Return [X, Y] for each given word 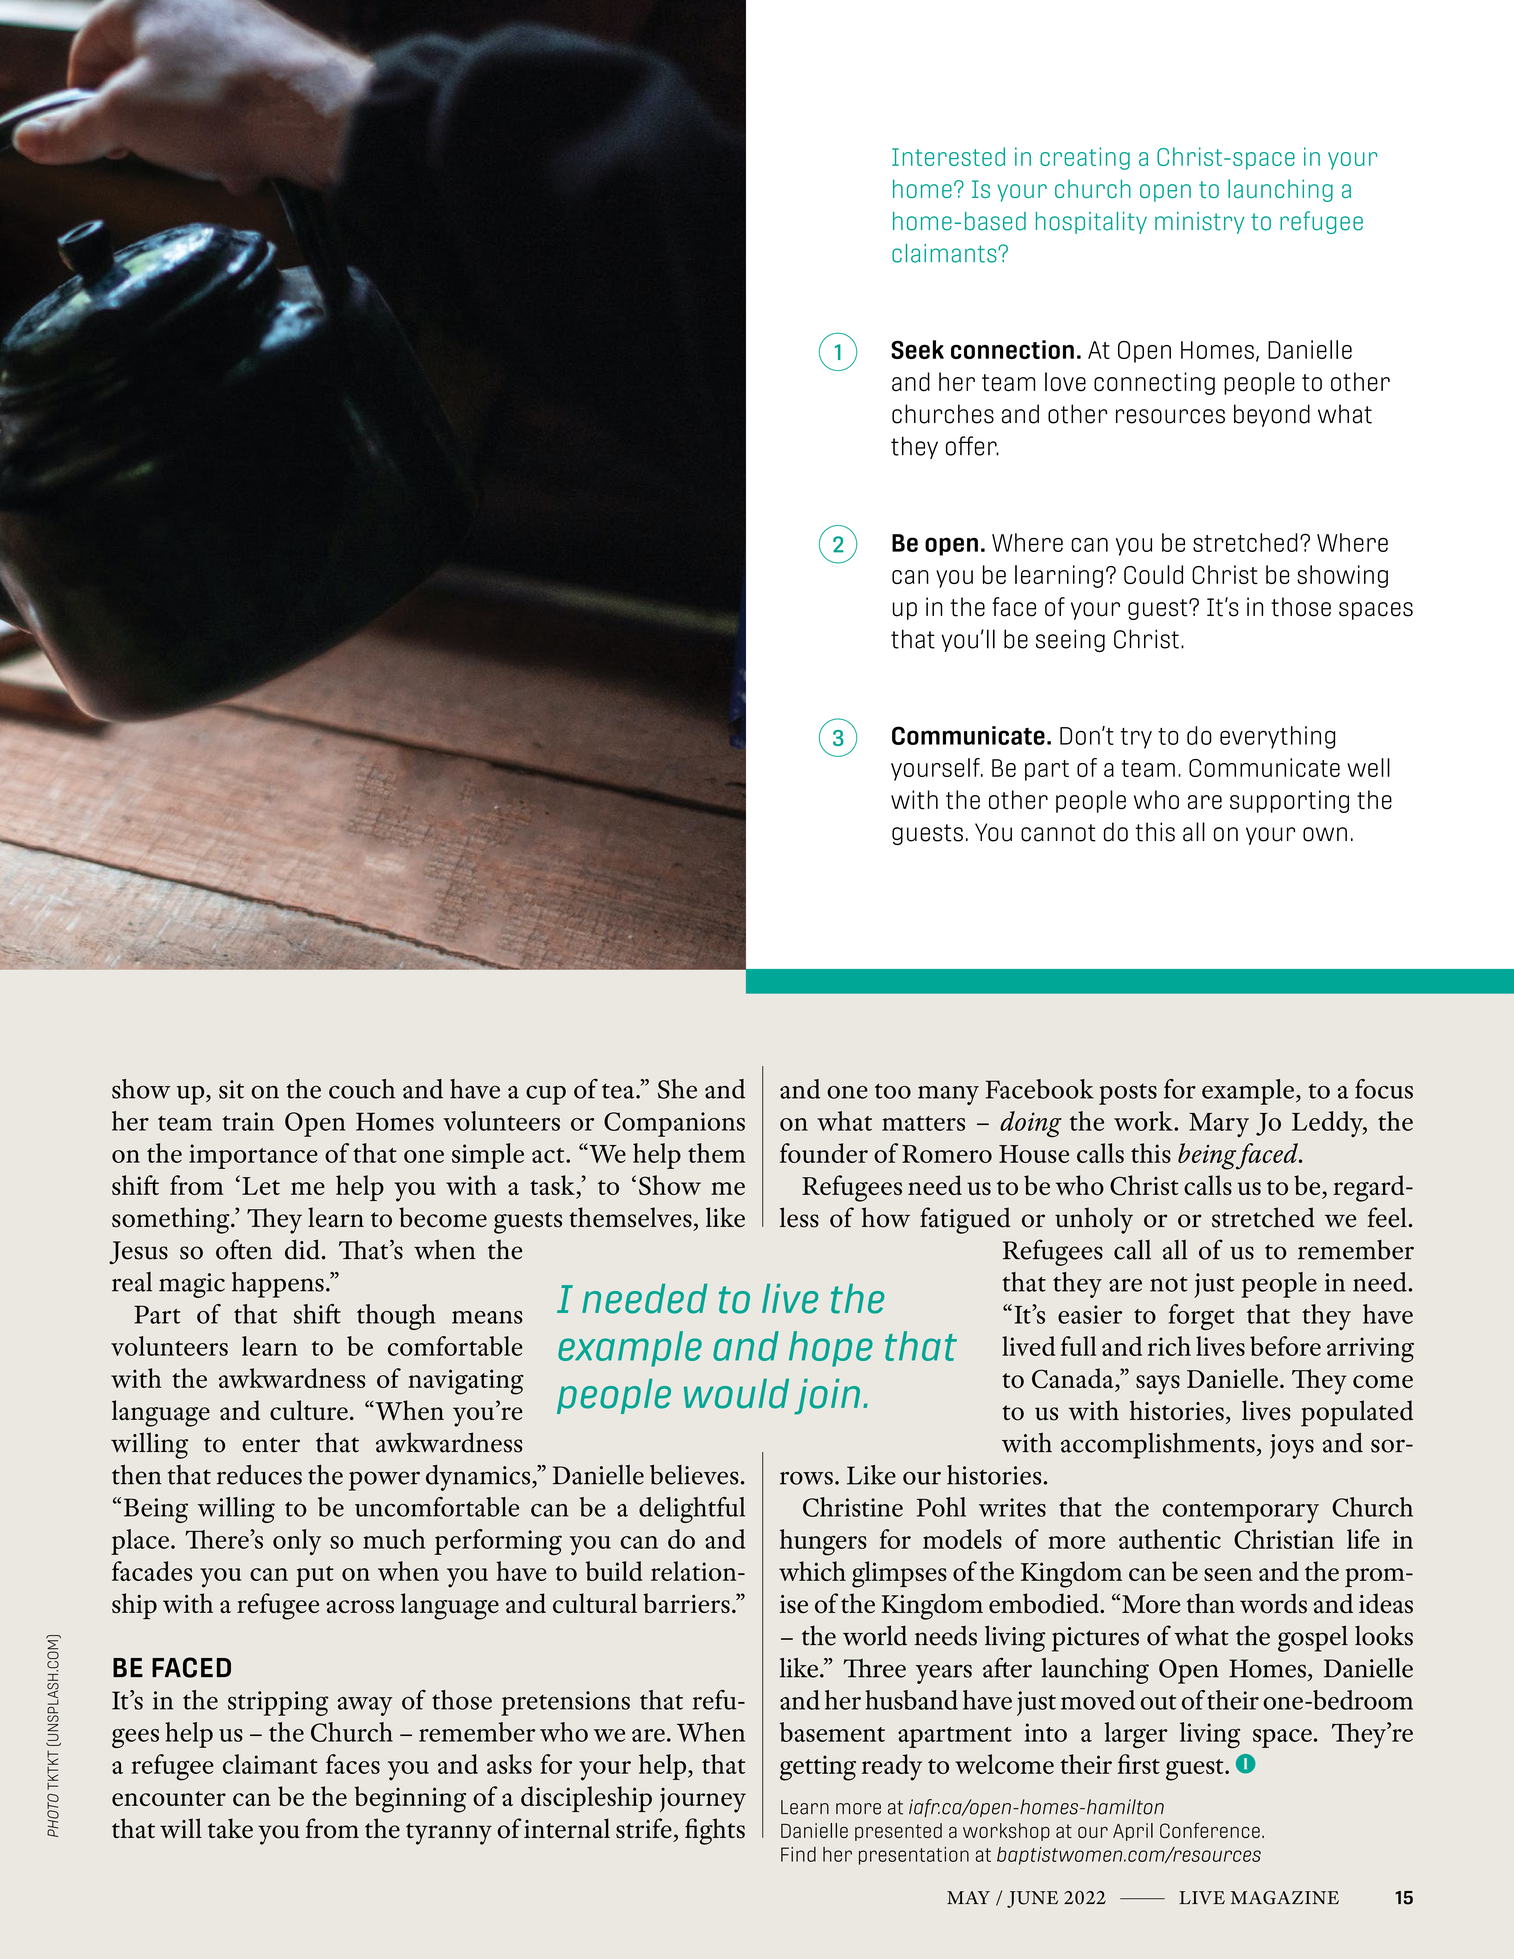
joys [1292, 1446]
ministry [1200, 223]
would [736, 1393]
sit [231, 1089]
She [677, 1089]
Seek [917, 349]
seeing [1070, 640]
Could [1153, 574]
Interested [948, 156]
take [230, 1828]
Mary [1219, 1125]
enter [271, 1445]
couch [362, 1089]
